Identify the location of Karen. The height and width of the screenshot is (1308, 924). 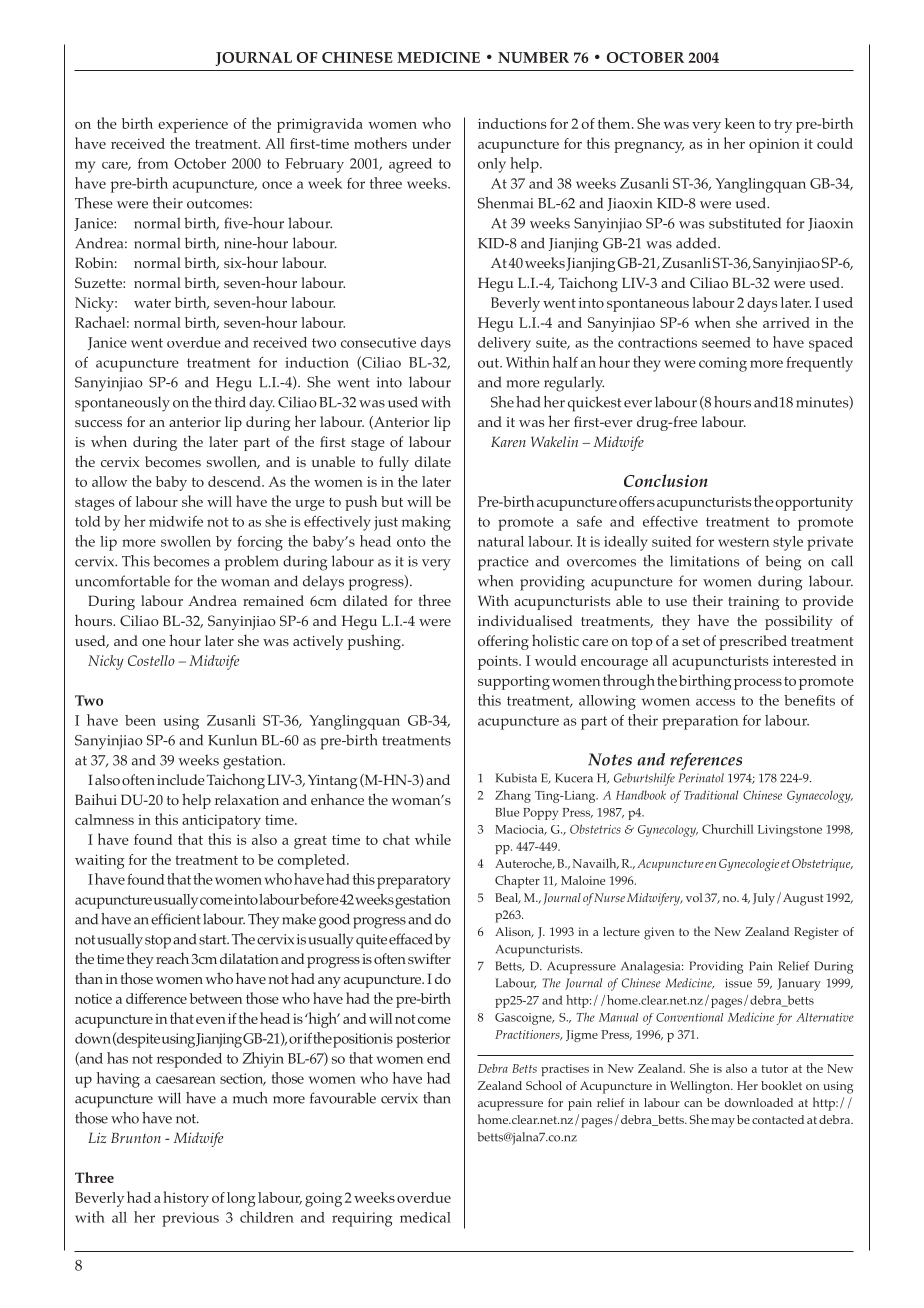
(508, 442).
